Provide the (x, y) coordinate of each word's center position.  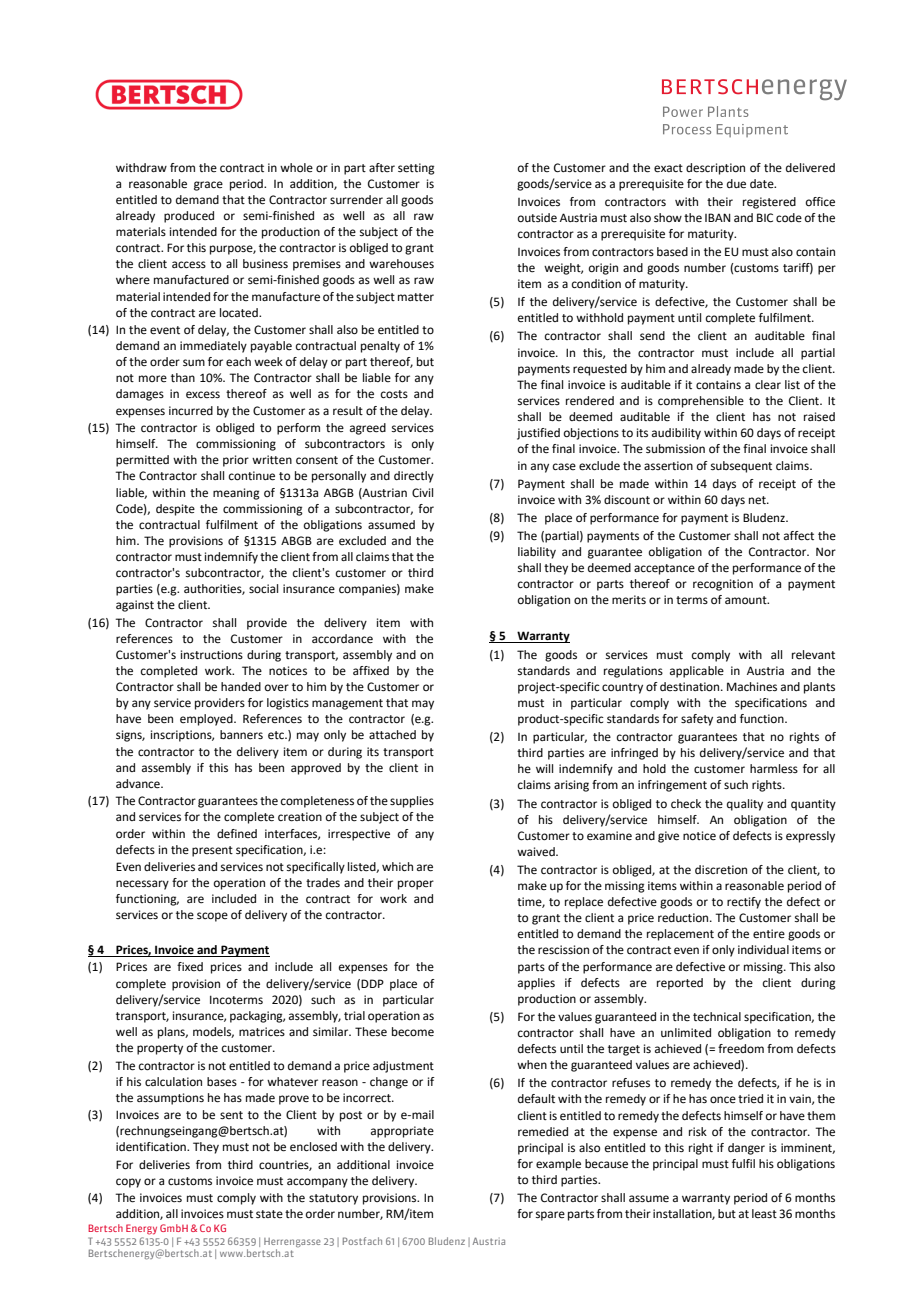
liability (537, 553)
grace (208, 186)
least (764, 1213)
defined (237, 834)
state (269, 1214)
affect (799, 536)
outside (537, 218)
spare (550, 1216)
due (736, 184)
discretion (721, 869)
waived (537, 852)
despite (175, 510)
